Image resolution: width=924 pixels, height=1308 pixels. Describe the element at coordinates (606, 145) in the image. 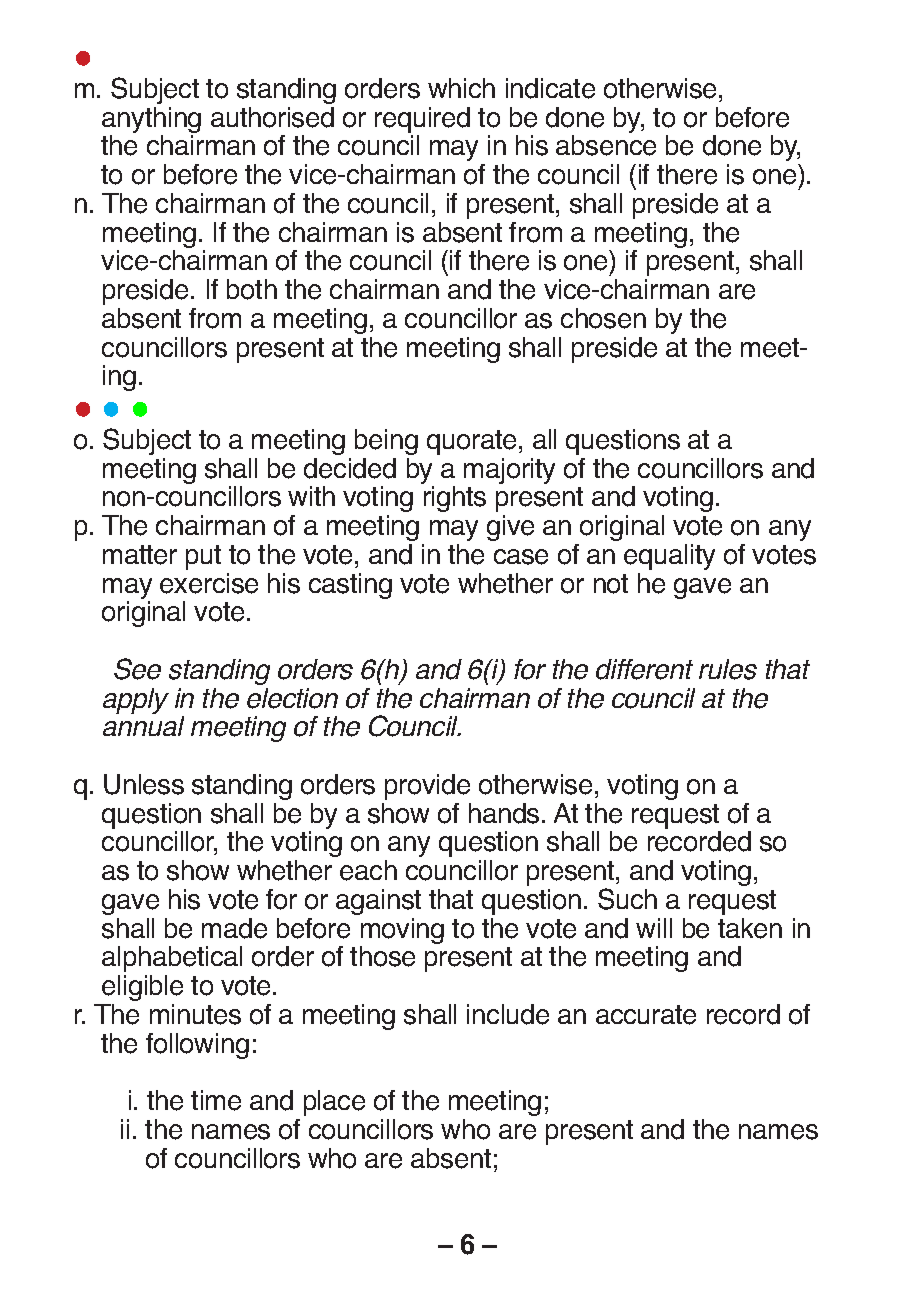

I see `absence` at that location.
